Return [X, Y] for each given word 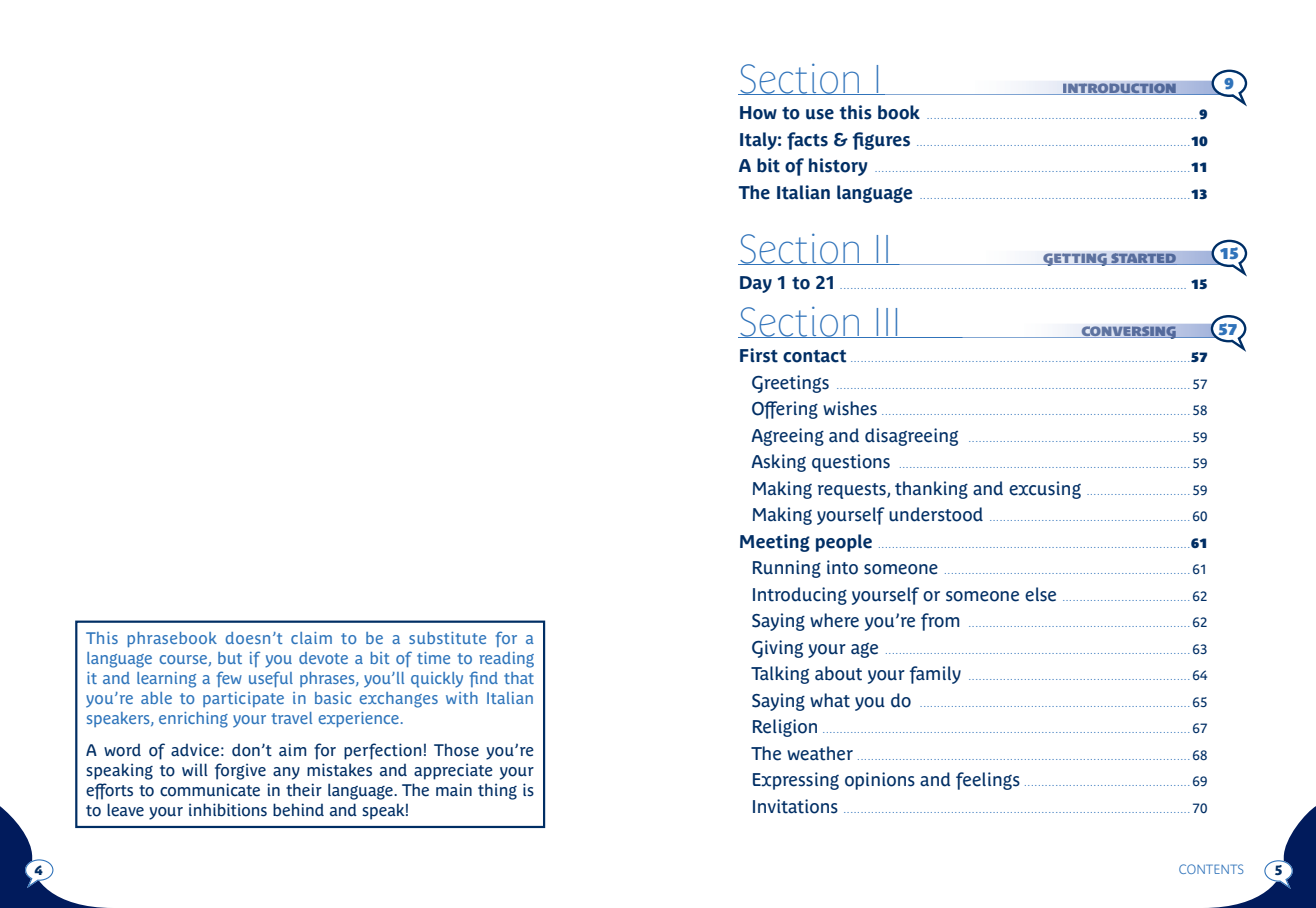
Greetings [790, 384]
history [838, 167]
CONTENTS [1211, 869]
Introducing [800, 596]
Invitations [795, 806]
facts [807, 141]
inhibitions [228, 810]
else [1040, 594]
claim [311, 638]
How [758, 113]
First [759, 355]
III [887, 323]
